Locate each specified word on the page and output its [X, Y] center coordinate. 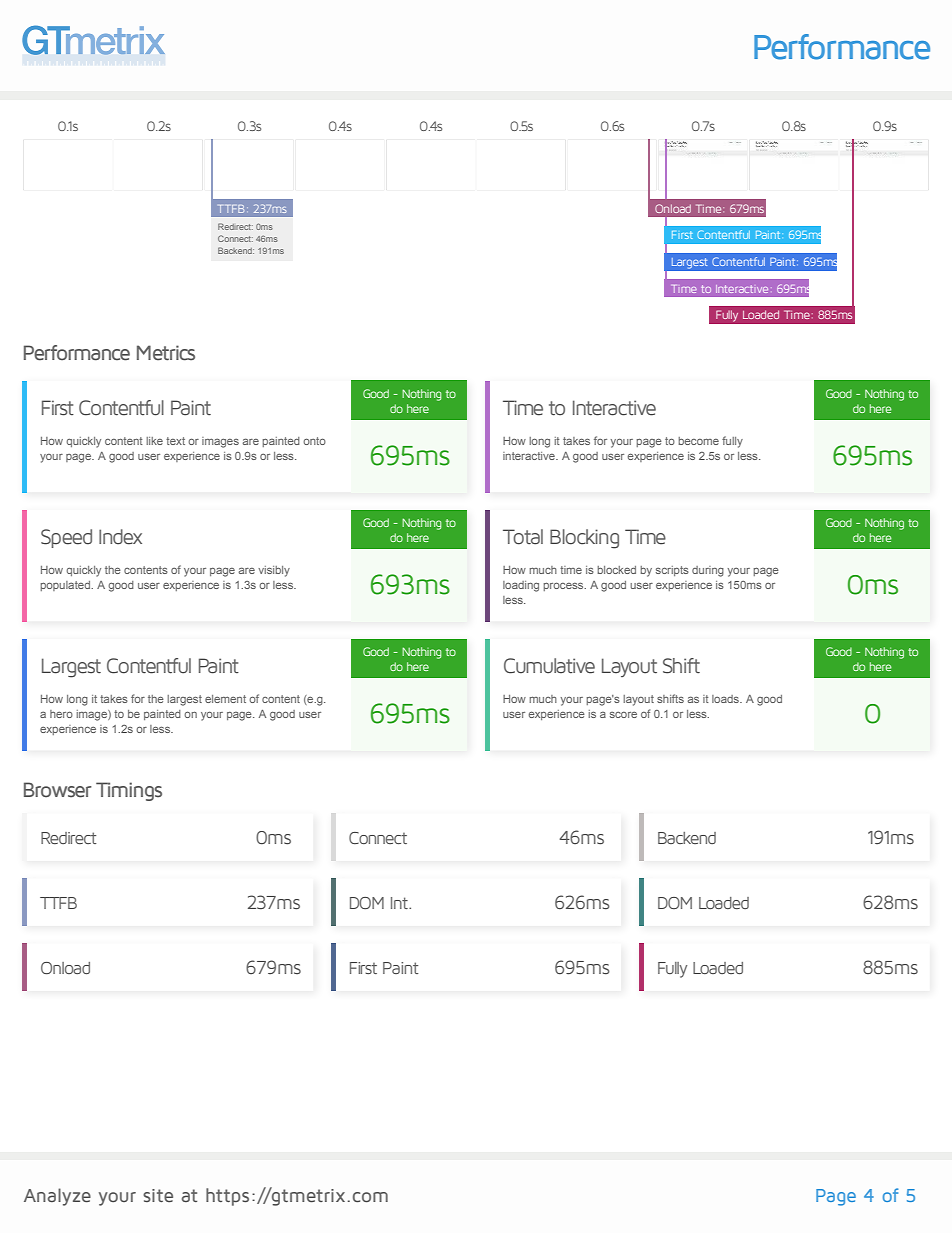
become [698, 441]
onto [314, 441]
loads [726, 699]
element [225, 699]
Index [120, 537]
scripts [672, 571]
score [623, 715]
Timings [129, 791]
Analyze [57, 1197]
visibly [274, 571]
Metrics [166, 353]
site [158, 1195]
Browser [58, 790]
